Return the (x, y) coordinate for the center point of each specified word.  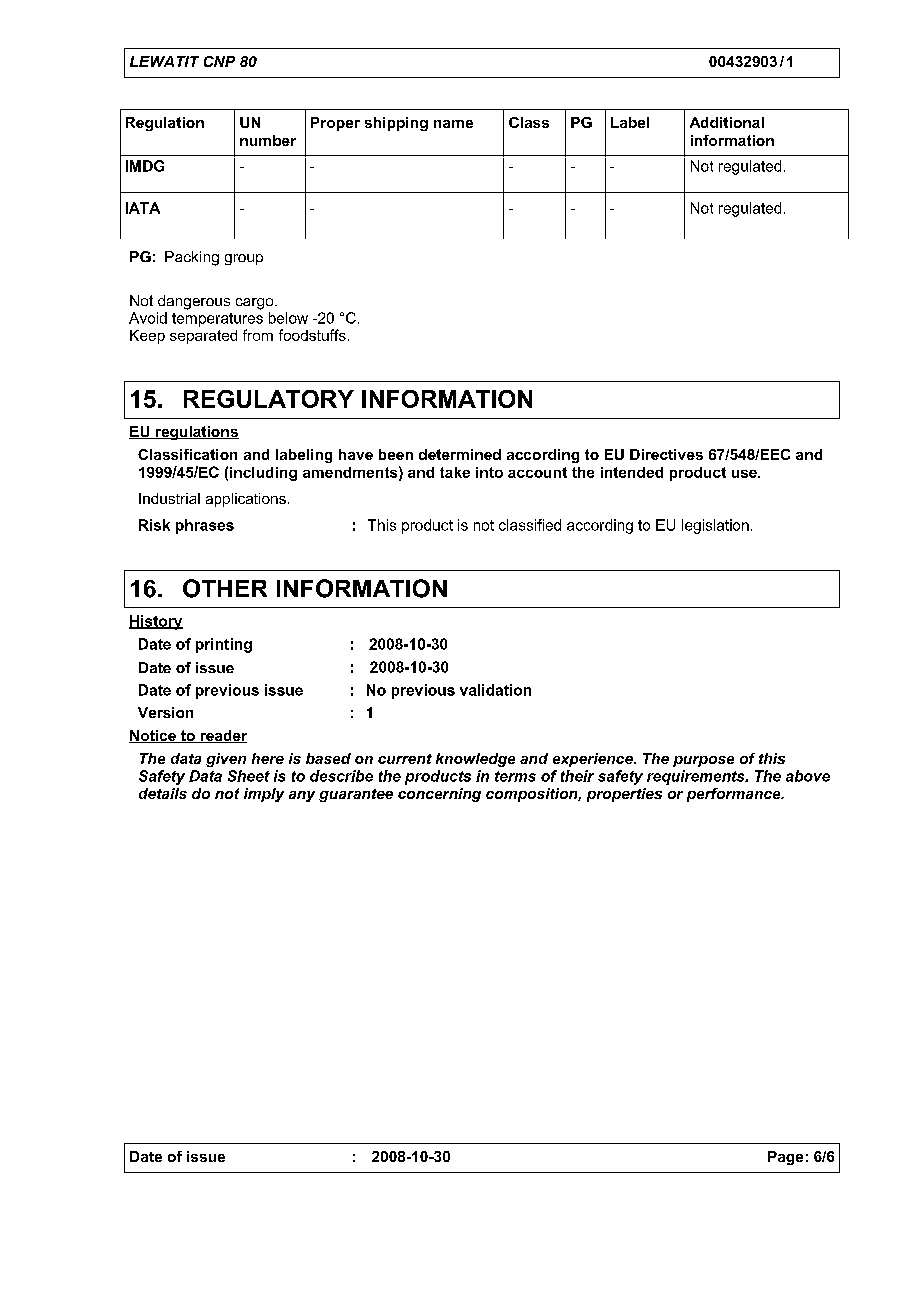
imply (264, 795)
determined (460, 454)
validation (495, 690)
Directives (666, 454)
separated (203, 337)
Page (785, 1158)
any (302, 796)
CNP (219, 61)
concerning (439, 795)
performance (735, 795)
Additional (727, 122)
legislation (715, 526)
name (453, 124)
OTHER (225, 588)
